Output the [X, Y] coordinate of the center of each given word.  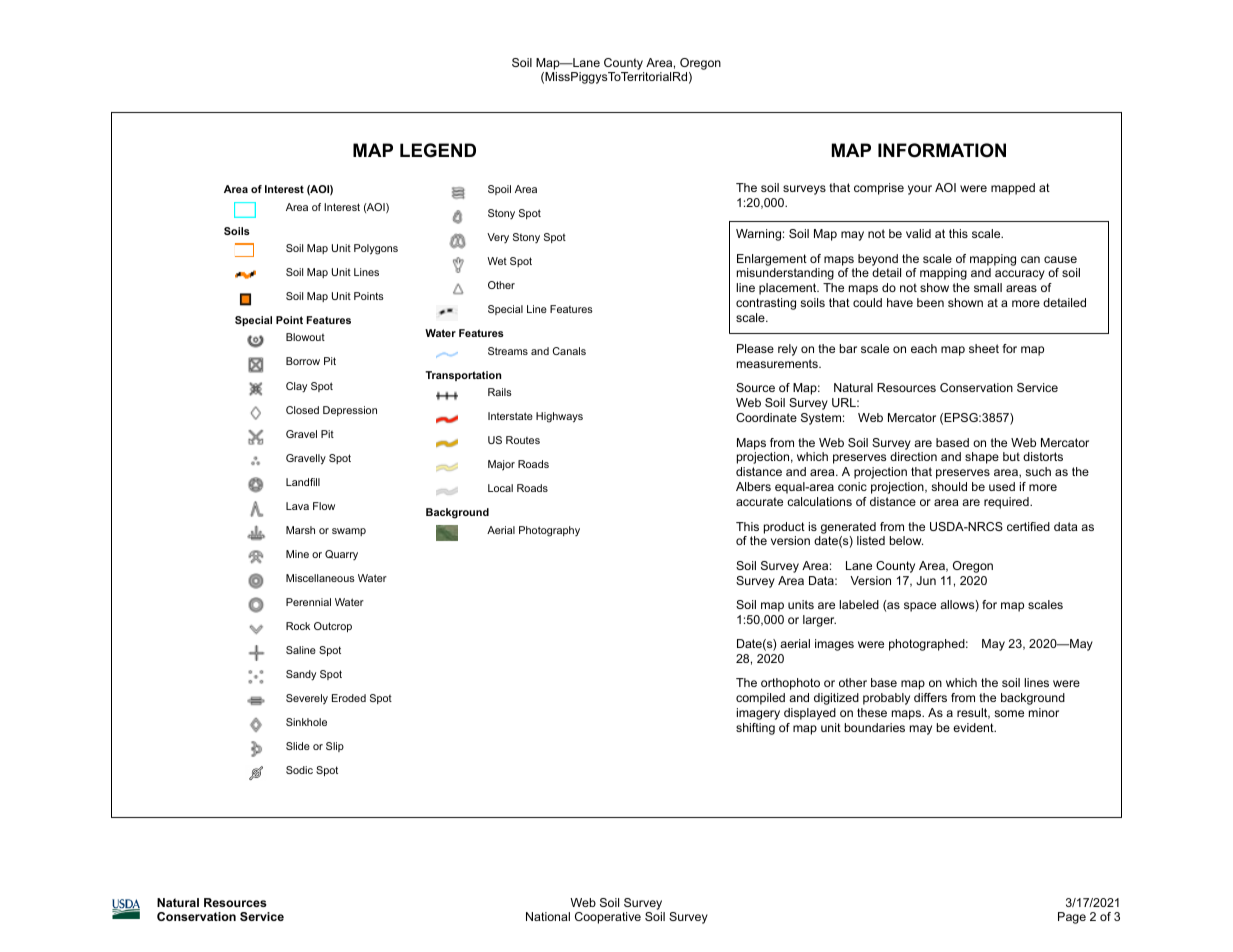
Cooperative [608, 918]
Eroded [349, 698]
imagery [758, 714]
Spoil [499, 190]
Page [1072, 918]
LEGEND [438, 150]
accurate [759, 501]
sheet [984, 348]
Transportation [463, 376]
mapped [1013, 189]
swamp [349, 532]
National [548, 916]
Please [755, 348]
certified [1028, 526]
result [973, 713]
